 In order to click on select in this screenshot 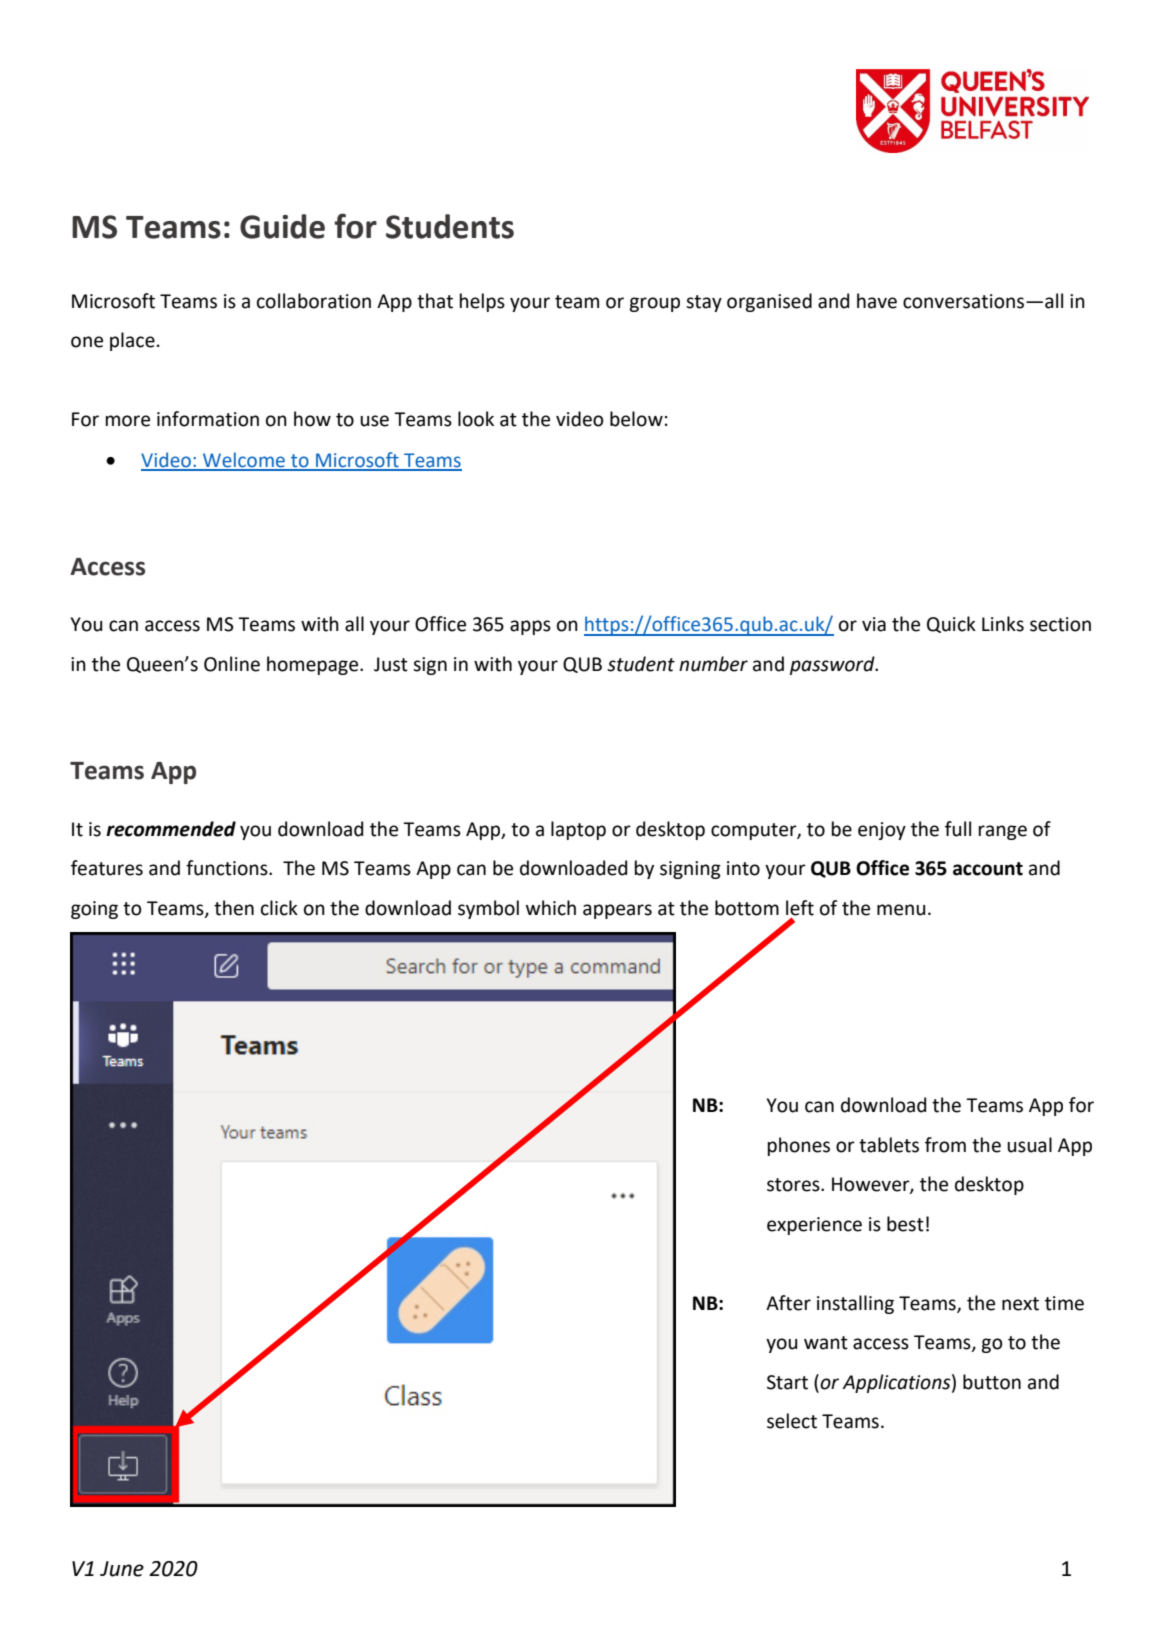, I will do `click(792, 1421)`.
